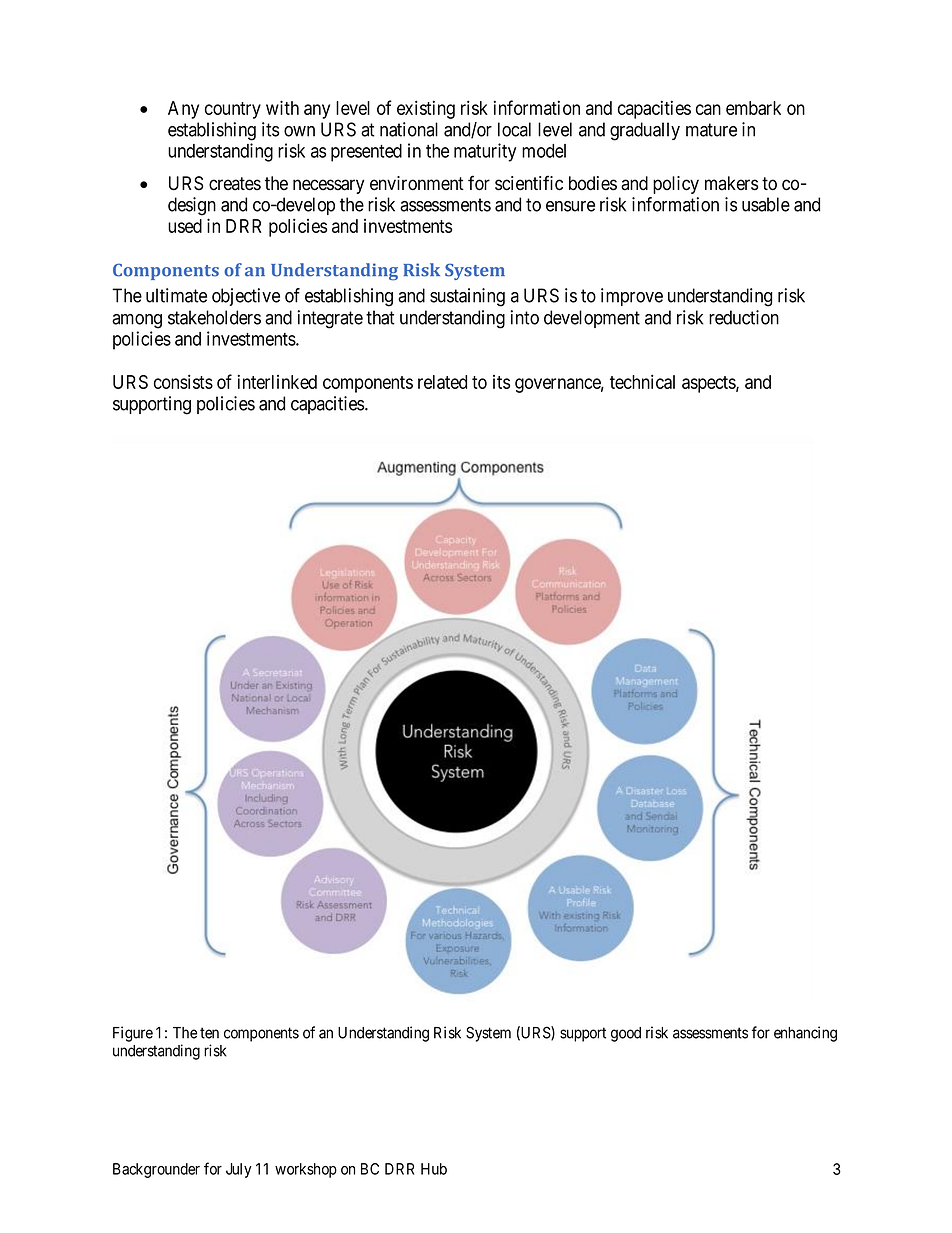  I want to click on maturity, so click(485, 152).
